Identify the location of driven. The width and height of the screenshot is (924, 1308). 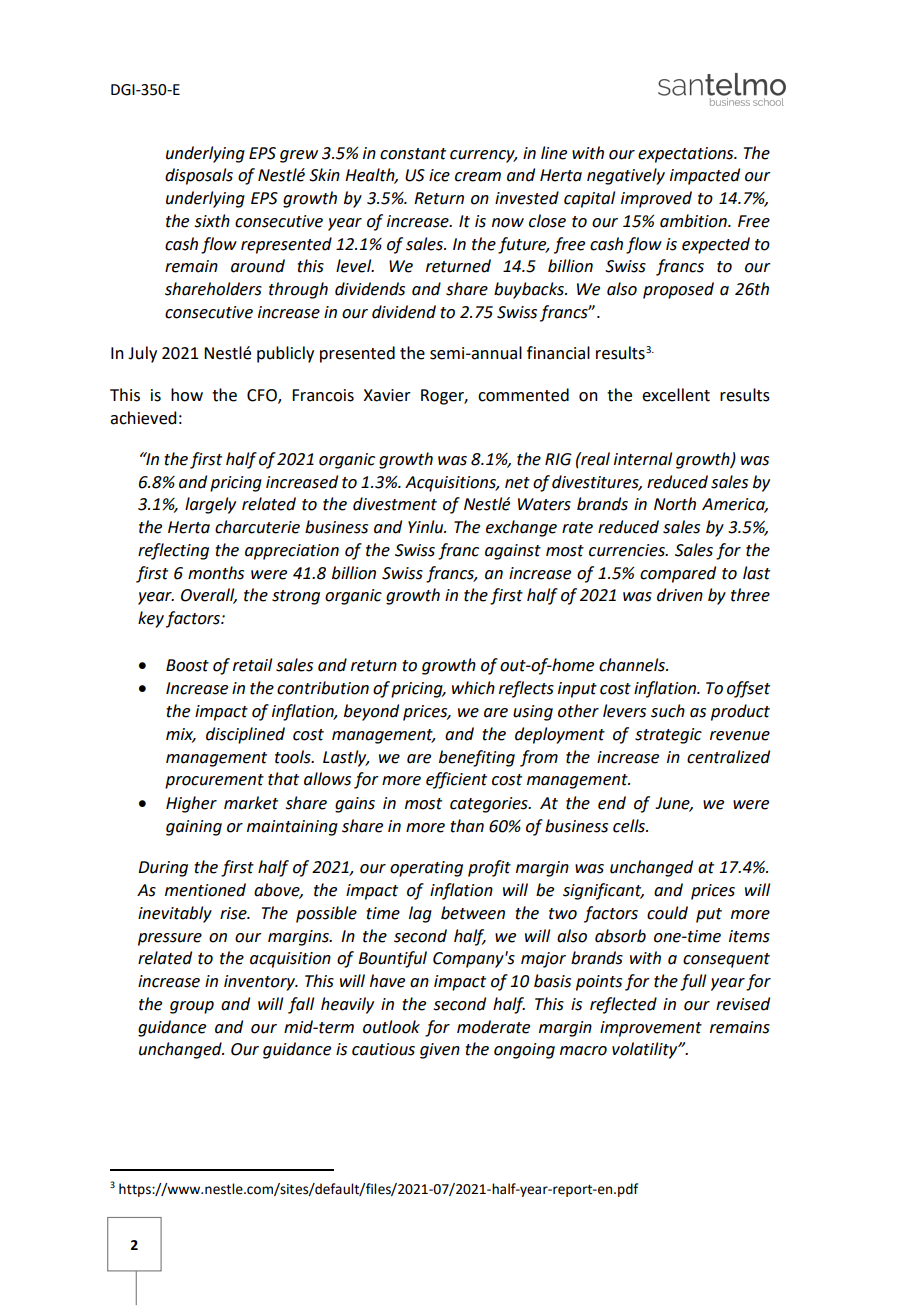
(680, 595).
